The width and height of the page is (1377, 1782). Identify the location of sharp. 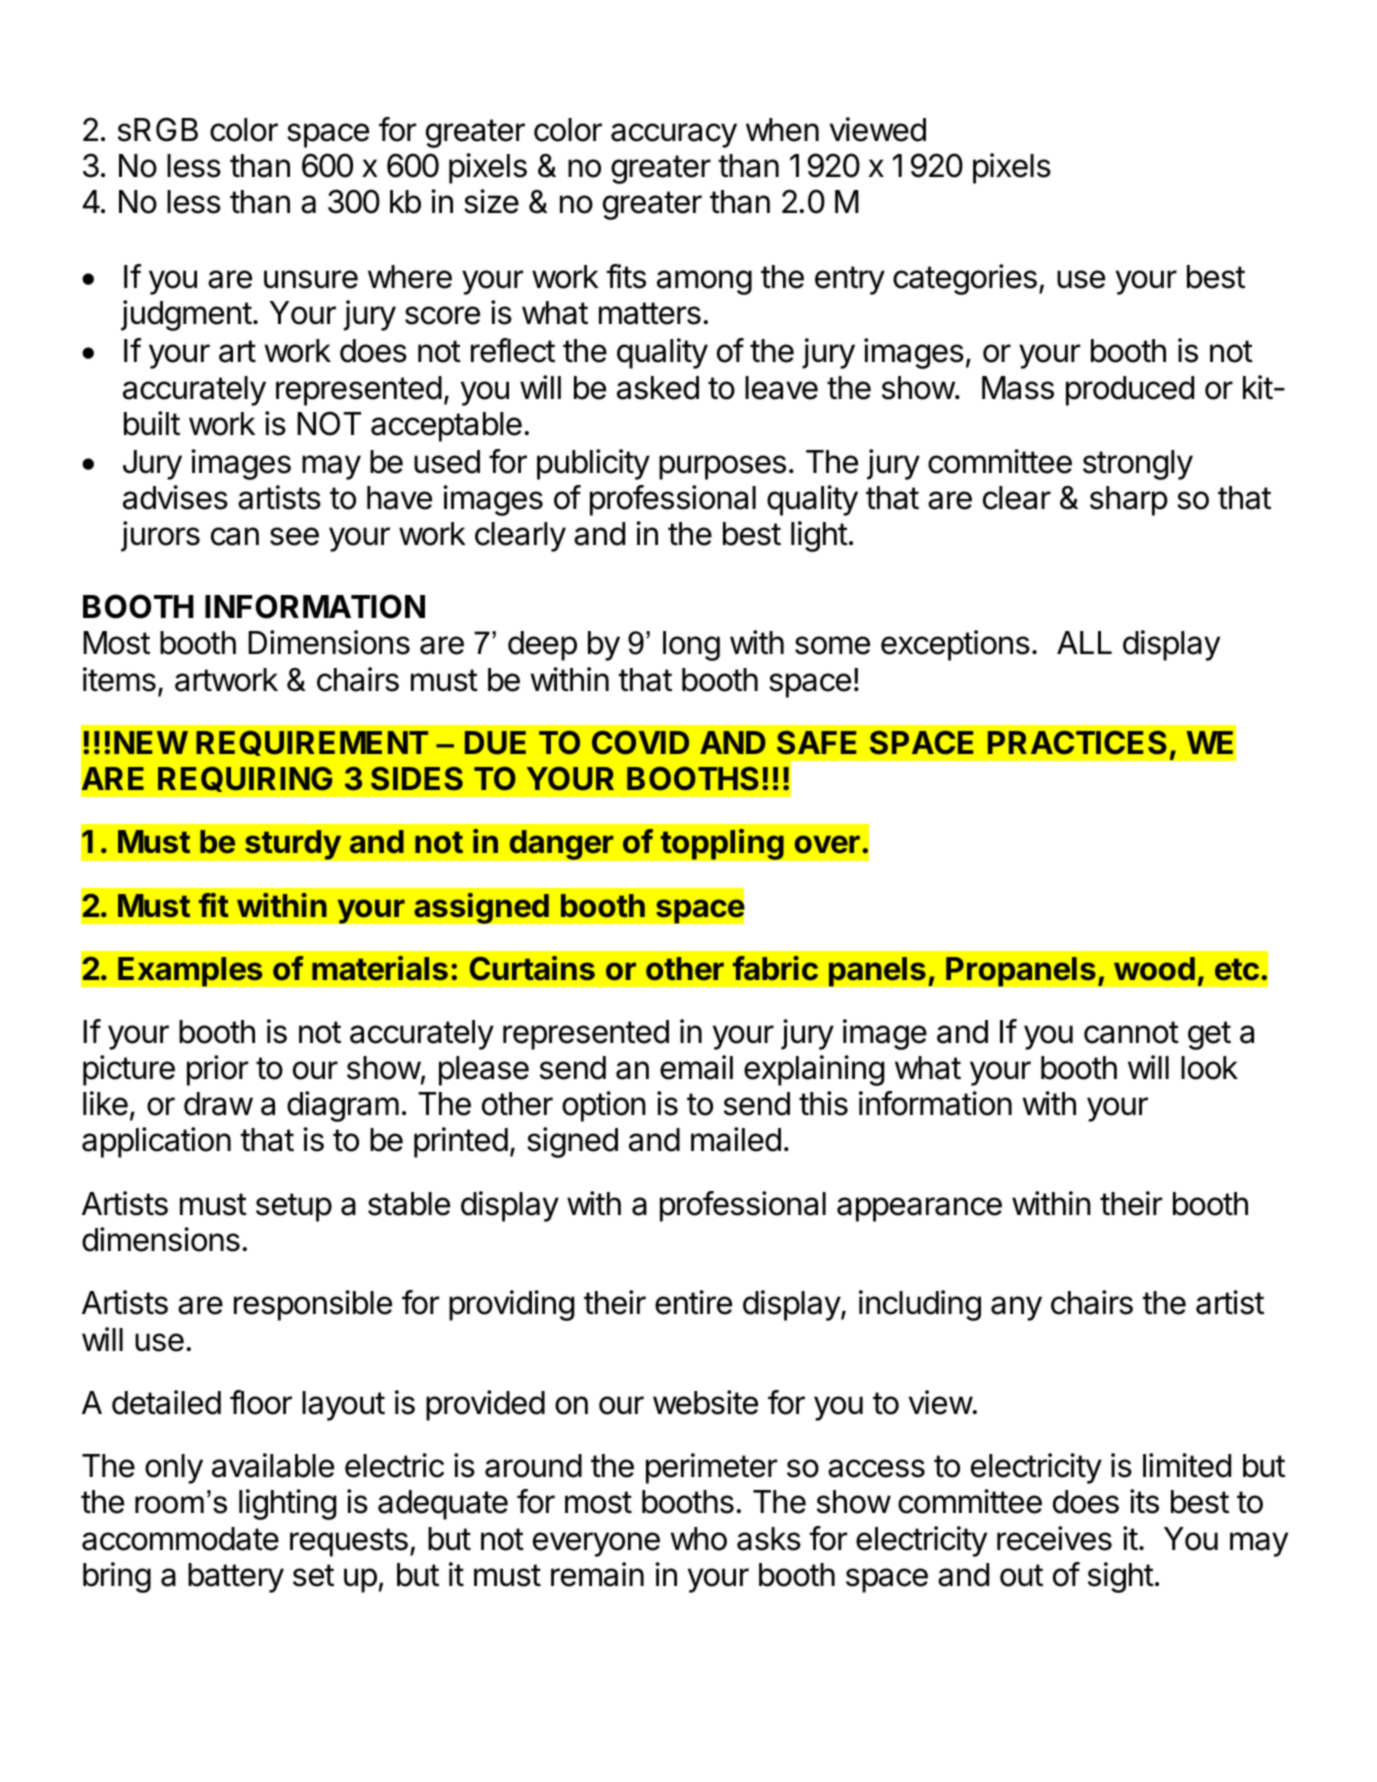
(1129, 501).
